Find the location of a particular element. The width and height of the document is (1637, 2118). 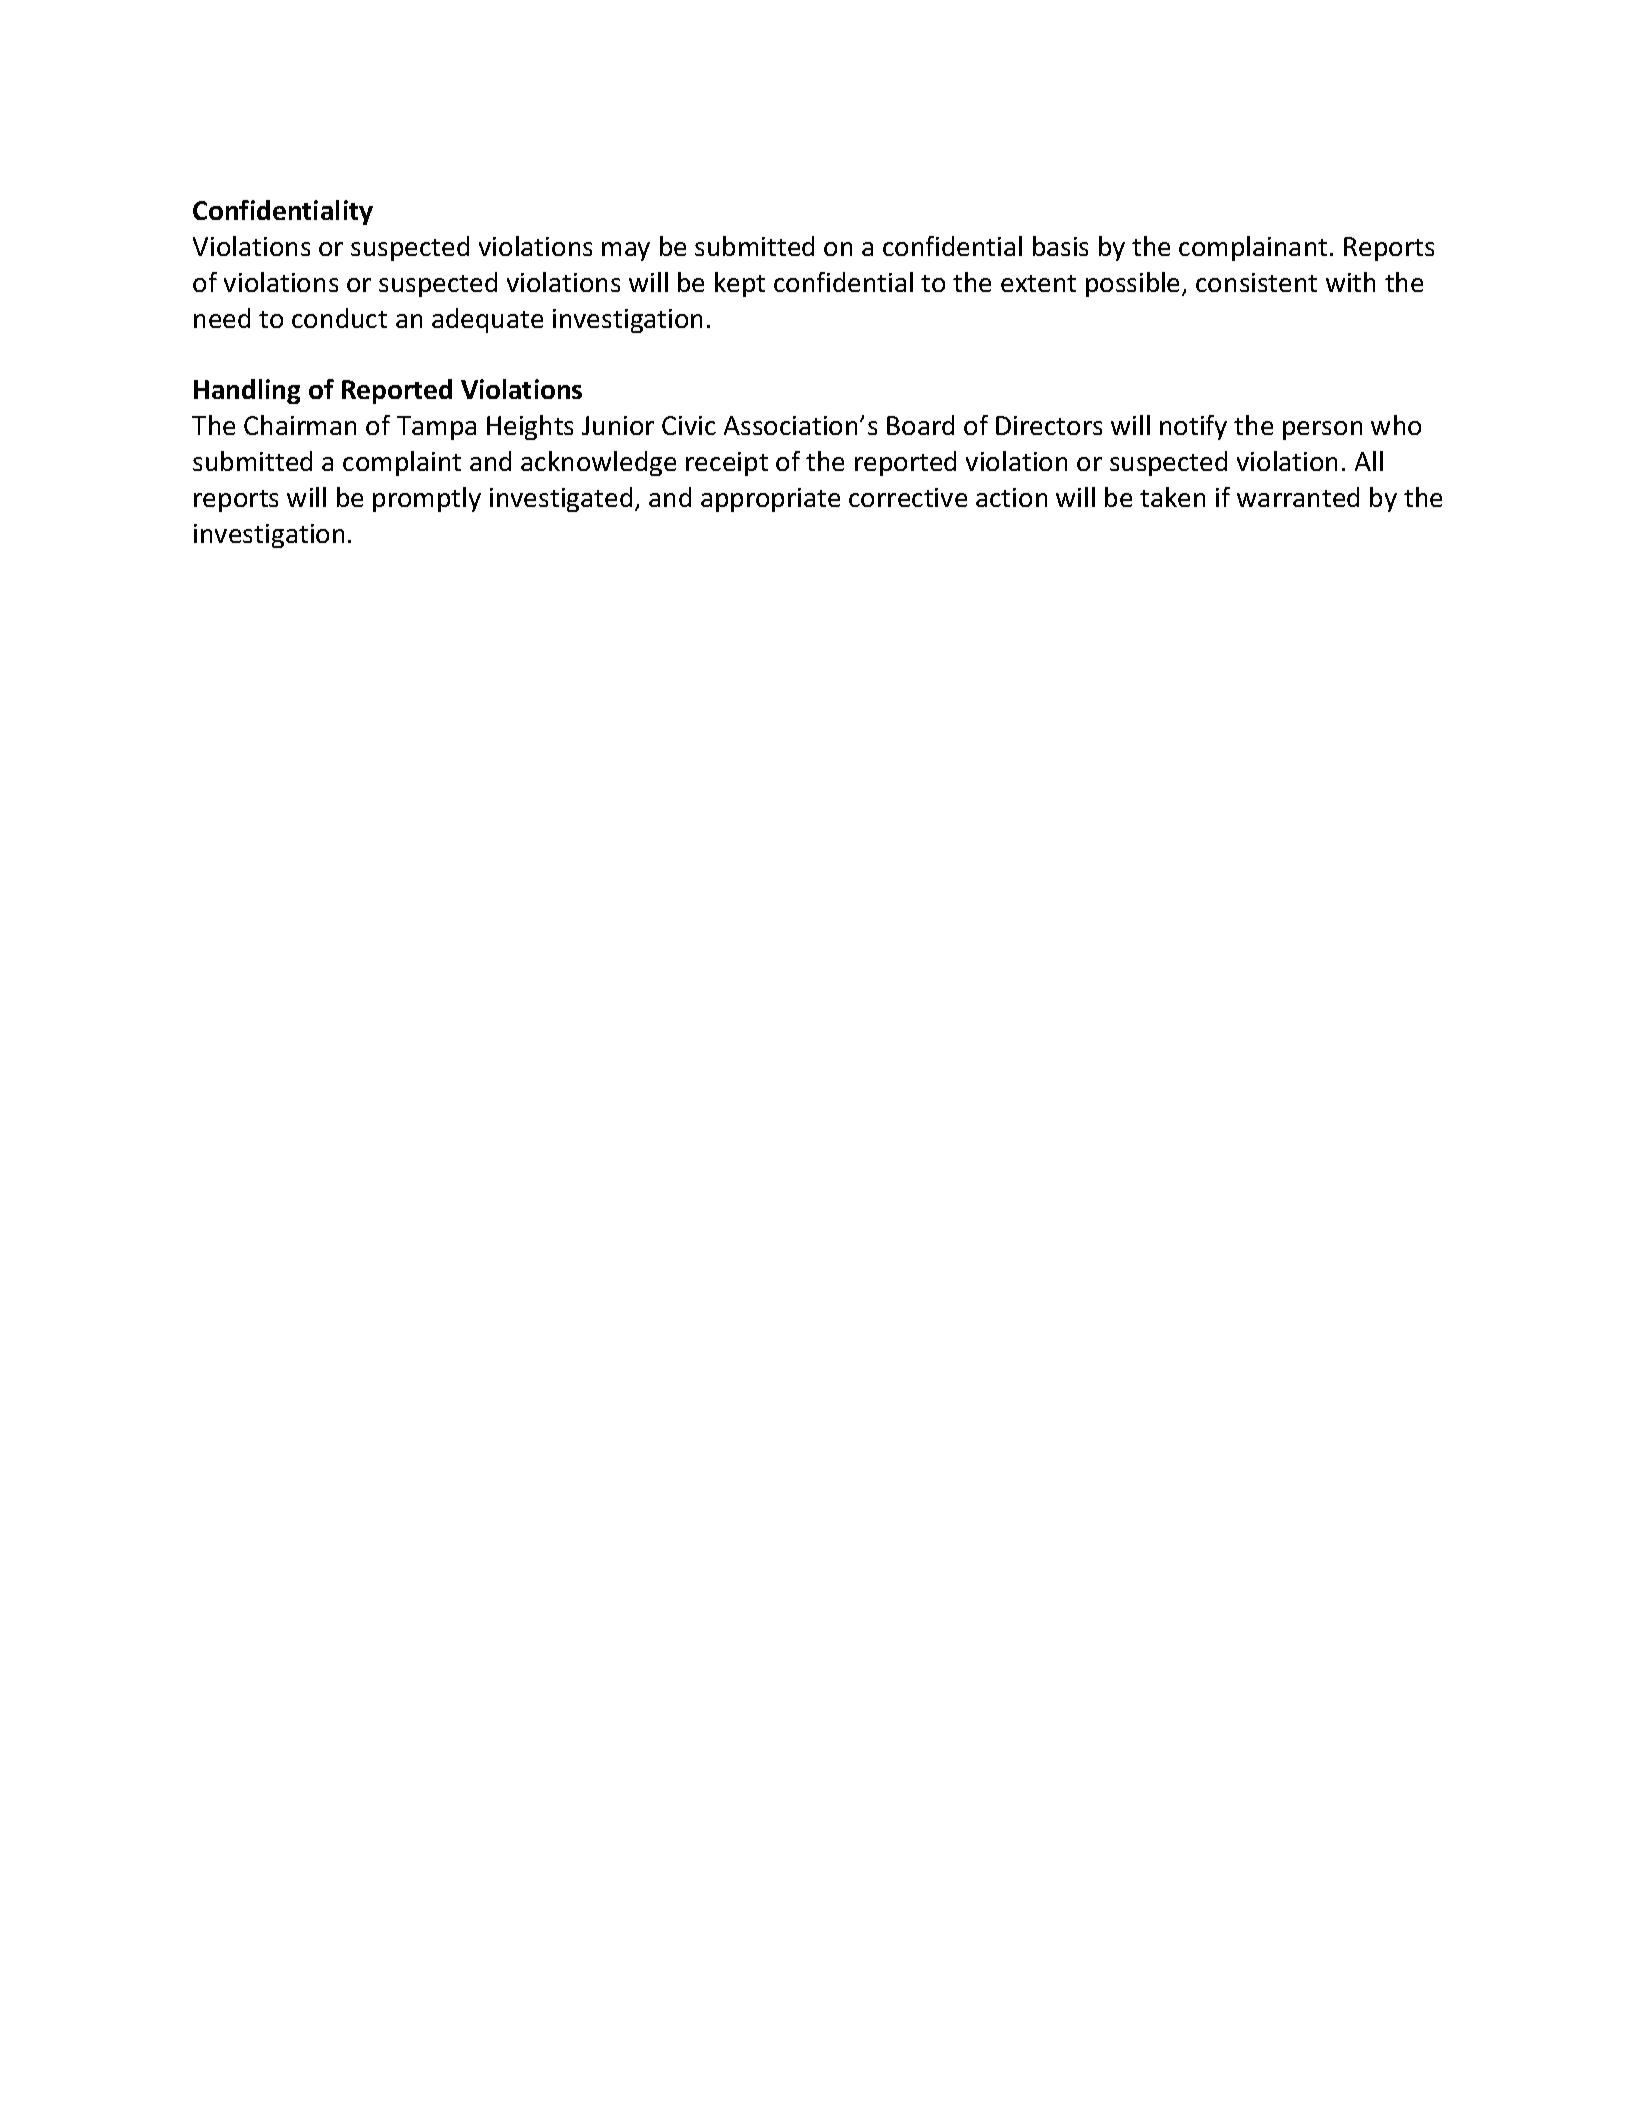

notify is located at coordinates (1193, 427).
